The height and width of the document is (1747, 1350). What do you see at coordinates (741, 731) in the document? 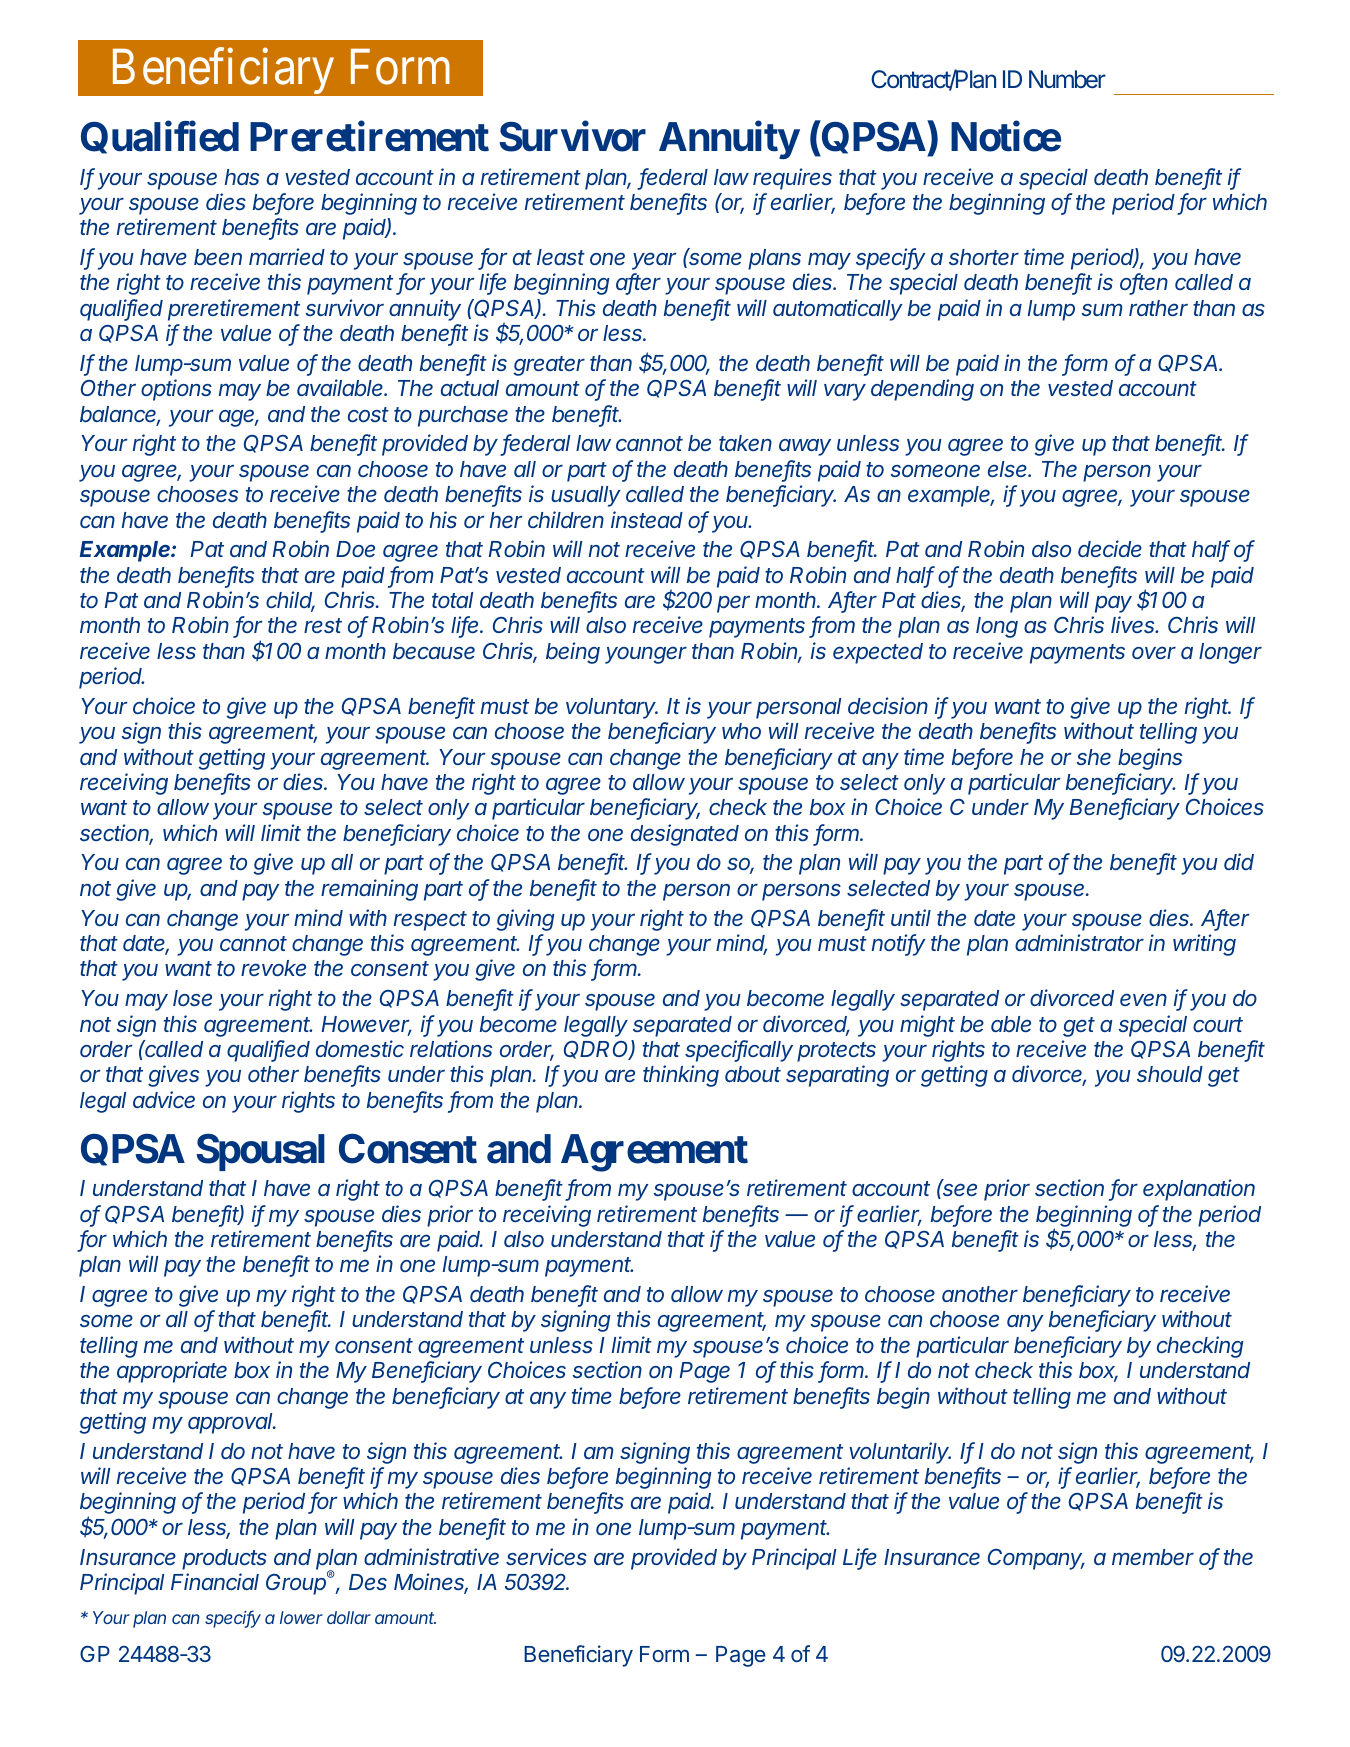
I see `who` at bounding box center [741, 731].
